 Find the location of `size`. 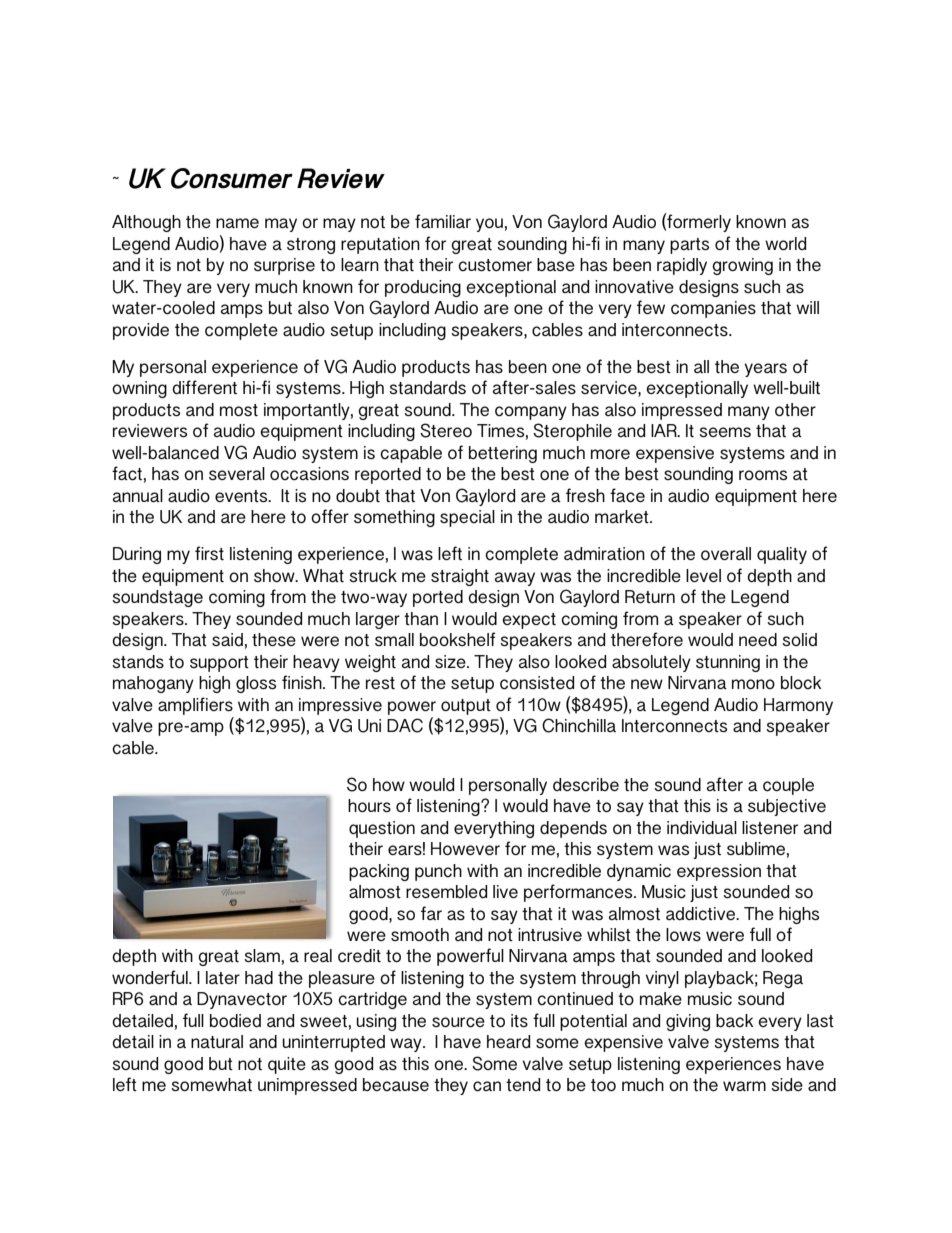

size is located at coordinates (451, 661).
